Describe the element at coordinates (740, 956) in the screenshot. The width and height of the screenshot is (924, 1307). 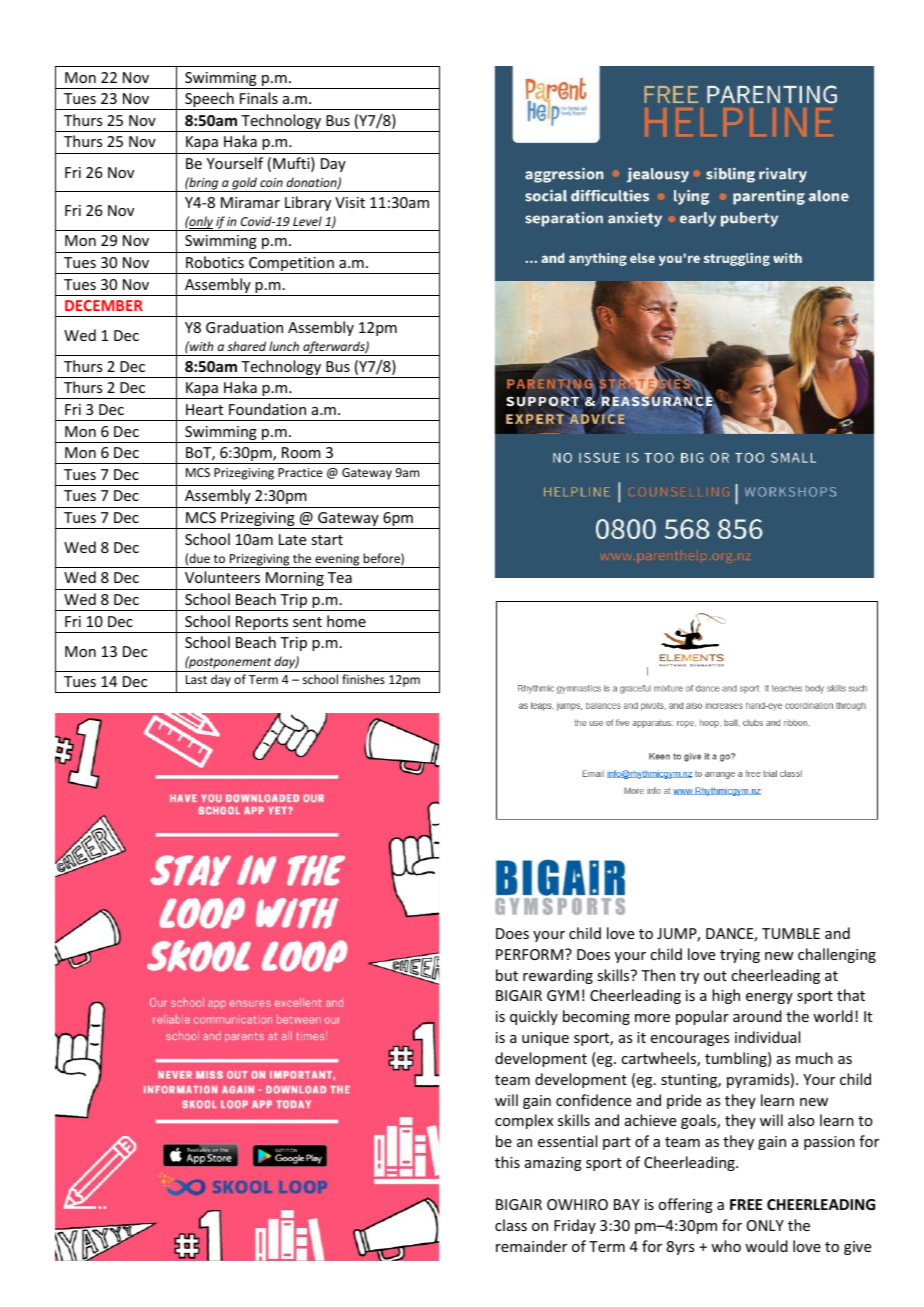
I see `trying` at that location.
